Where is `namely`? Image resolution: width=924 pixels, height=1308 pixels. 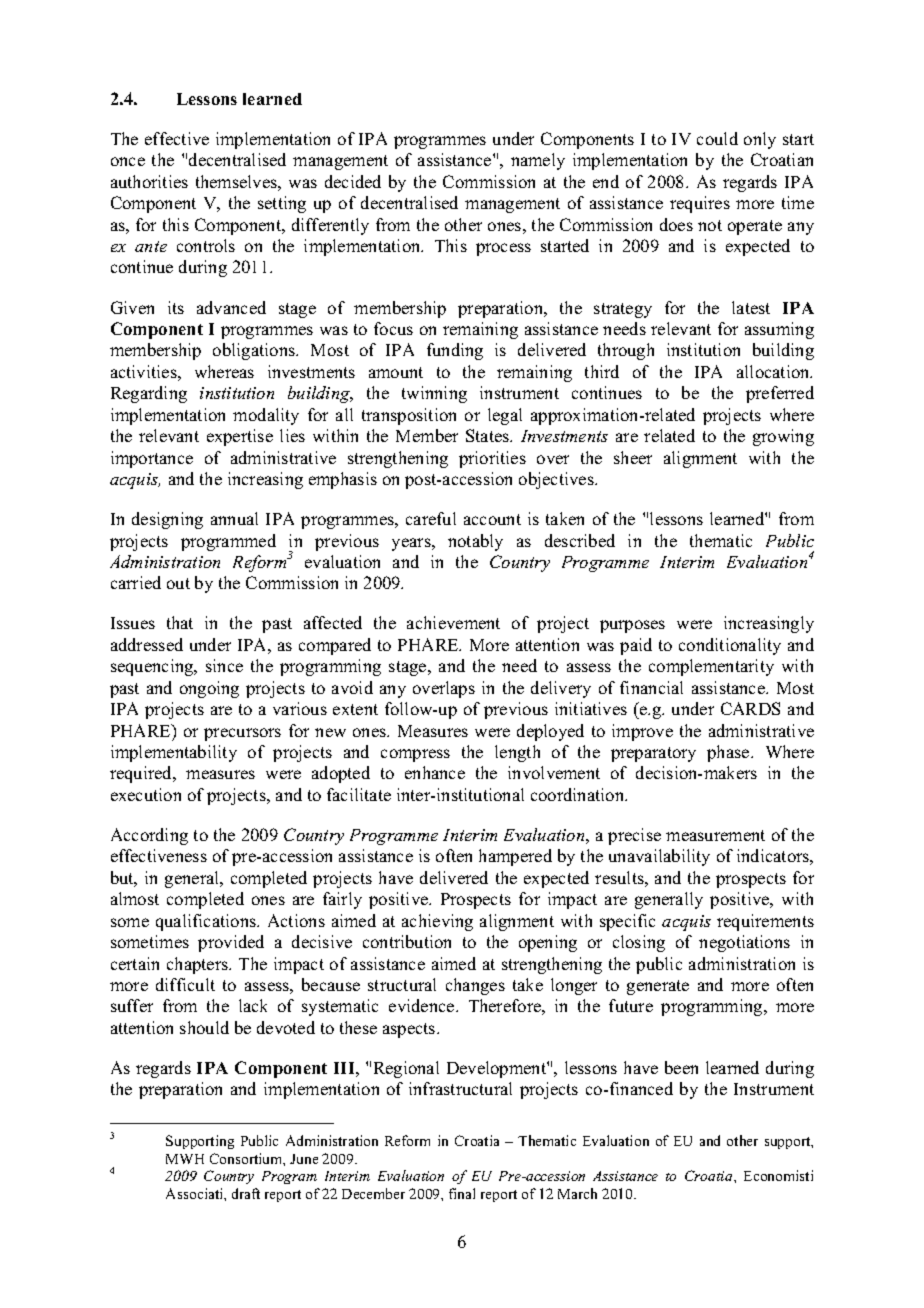 namely is located at coordinates (538, 161).
